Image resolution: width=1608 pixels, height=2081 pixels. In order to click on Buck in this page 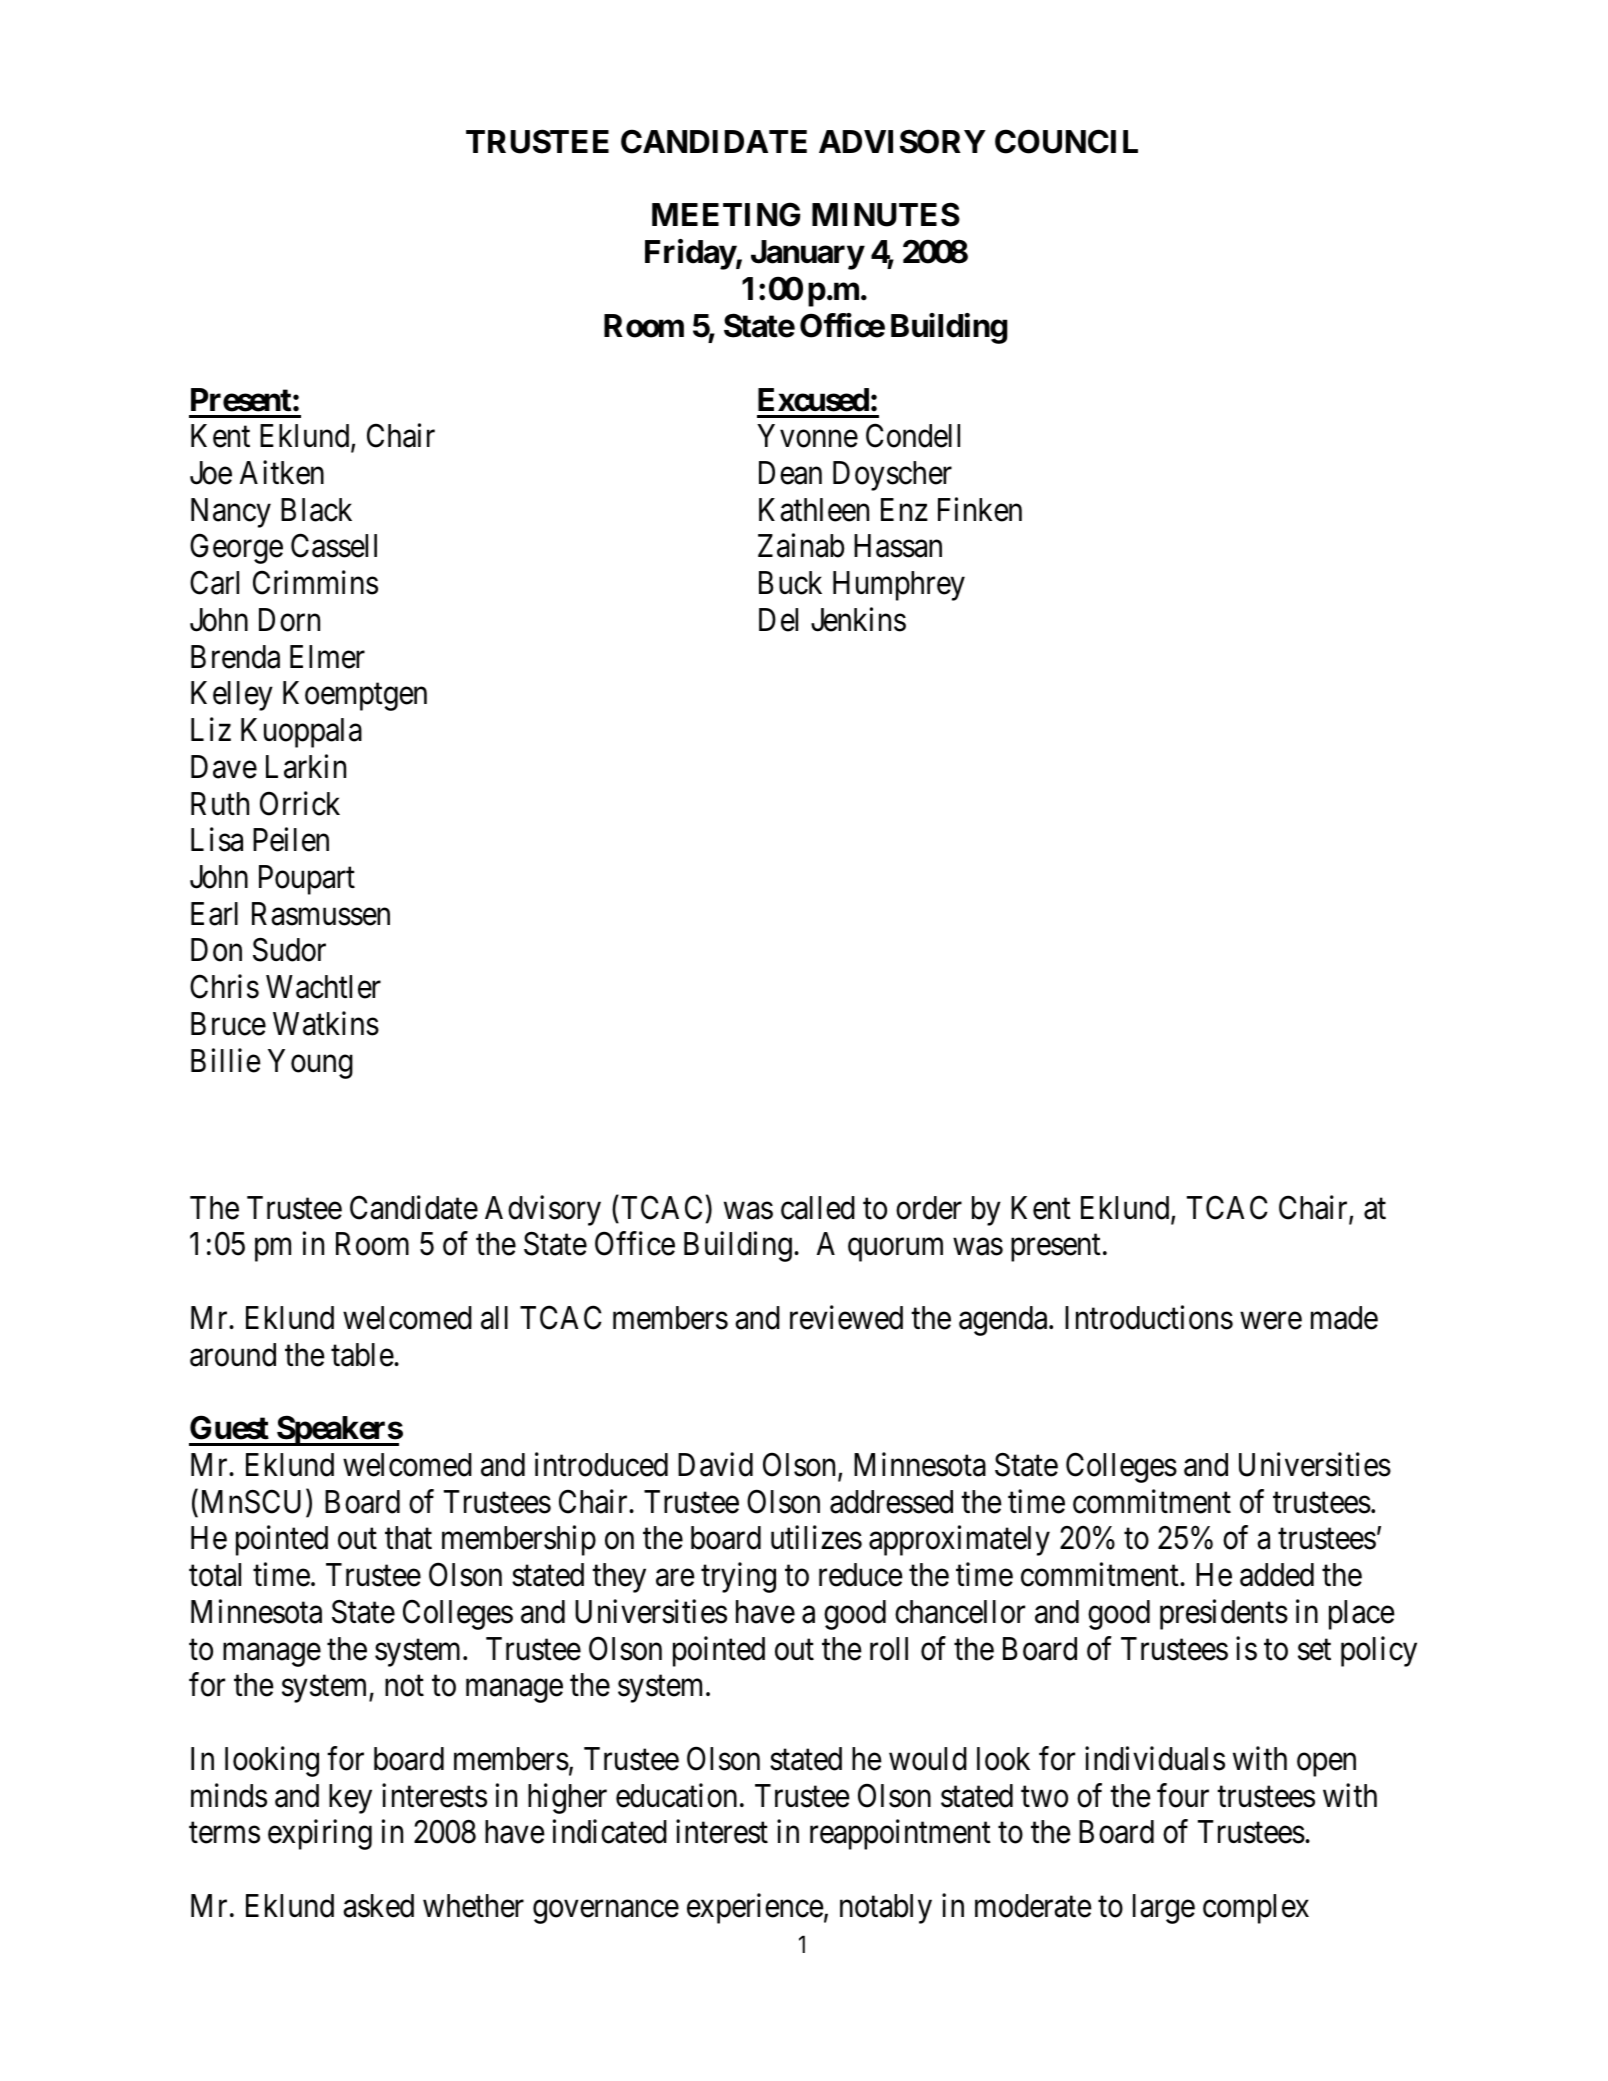, I will do `click(790, 583)`.
